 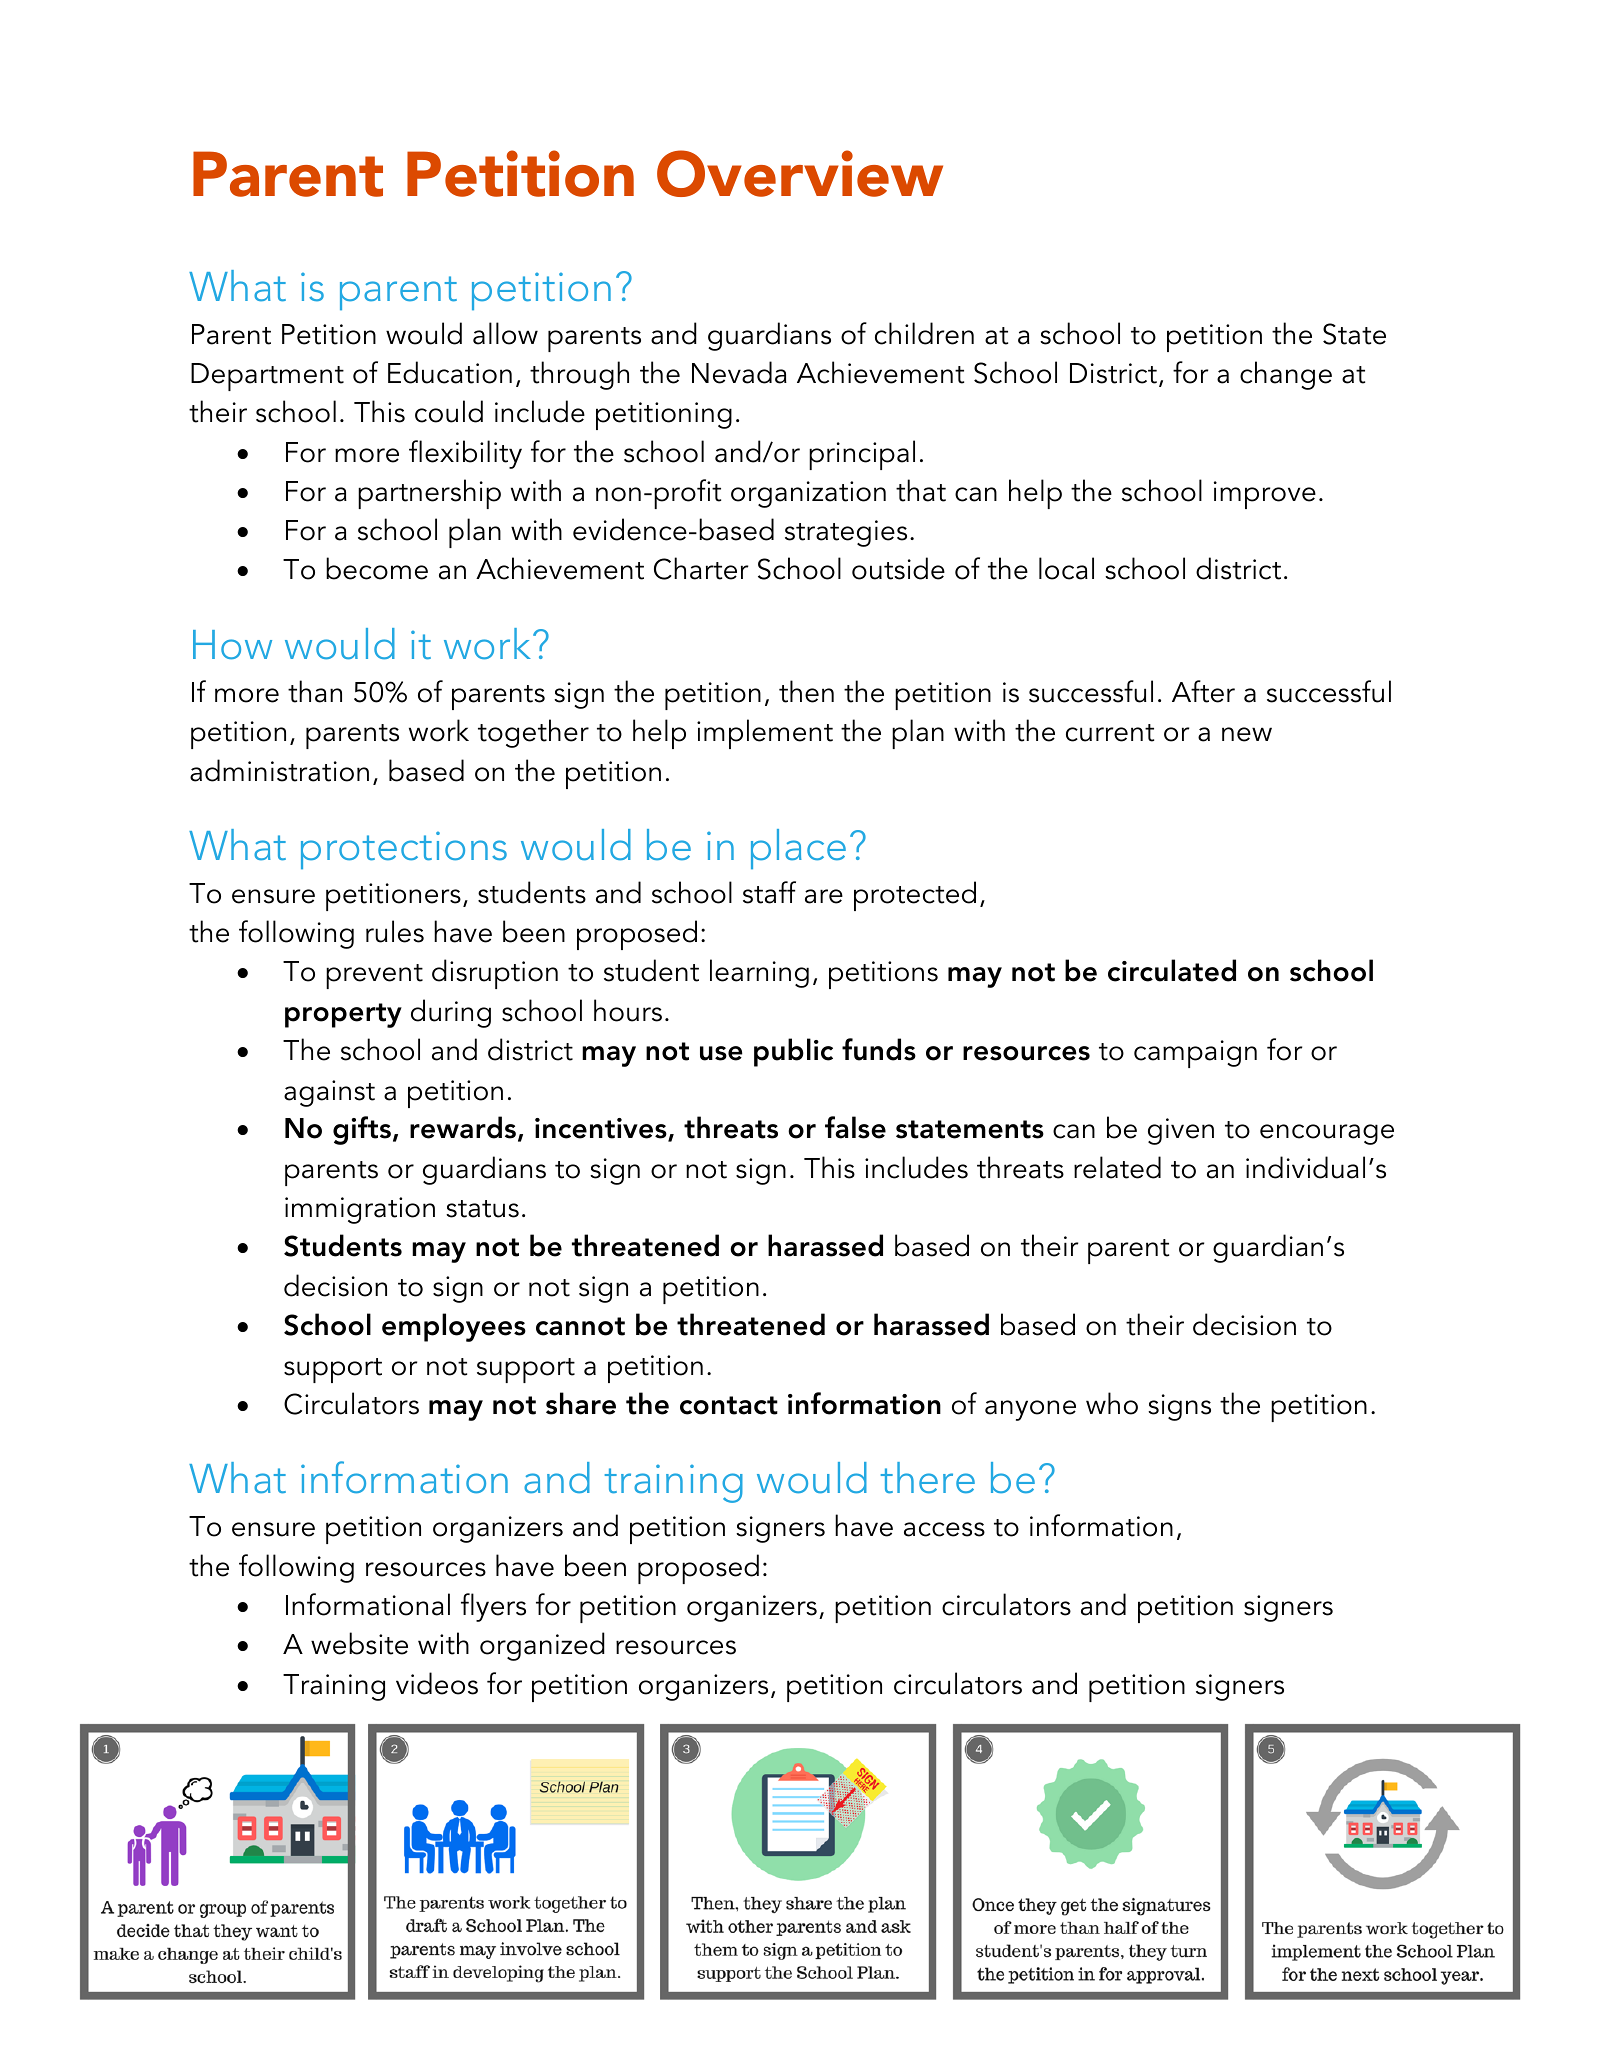 I want to click on false, so click(x=855, y=1127).
